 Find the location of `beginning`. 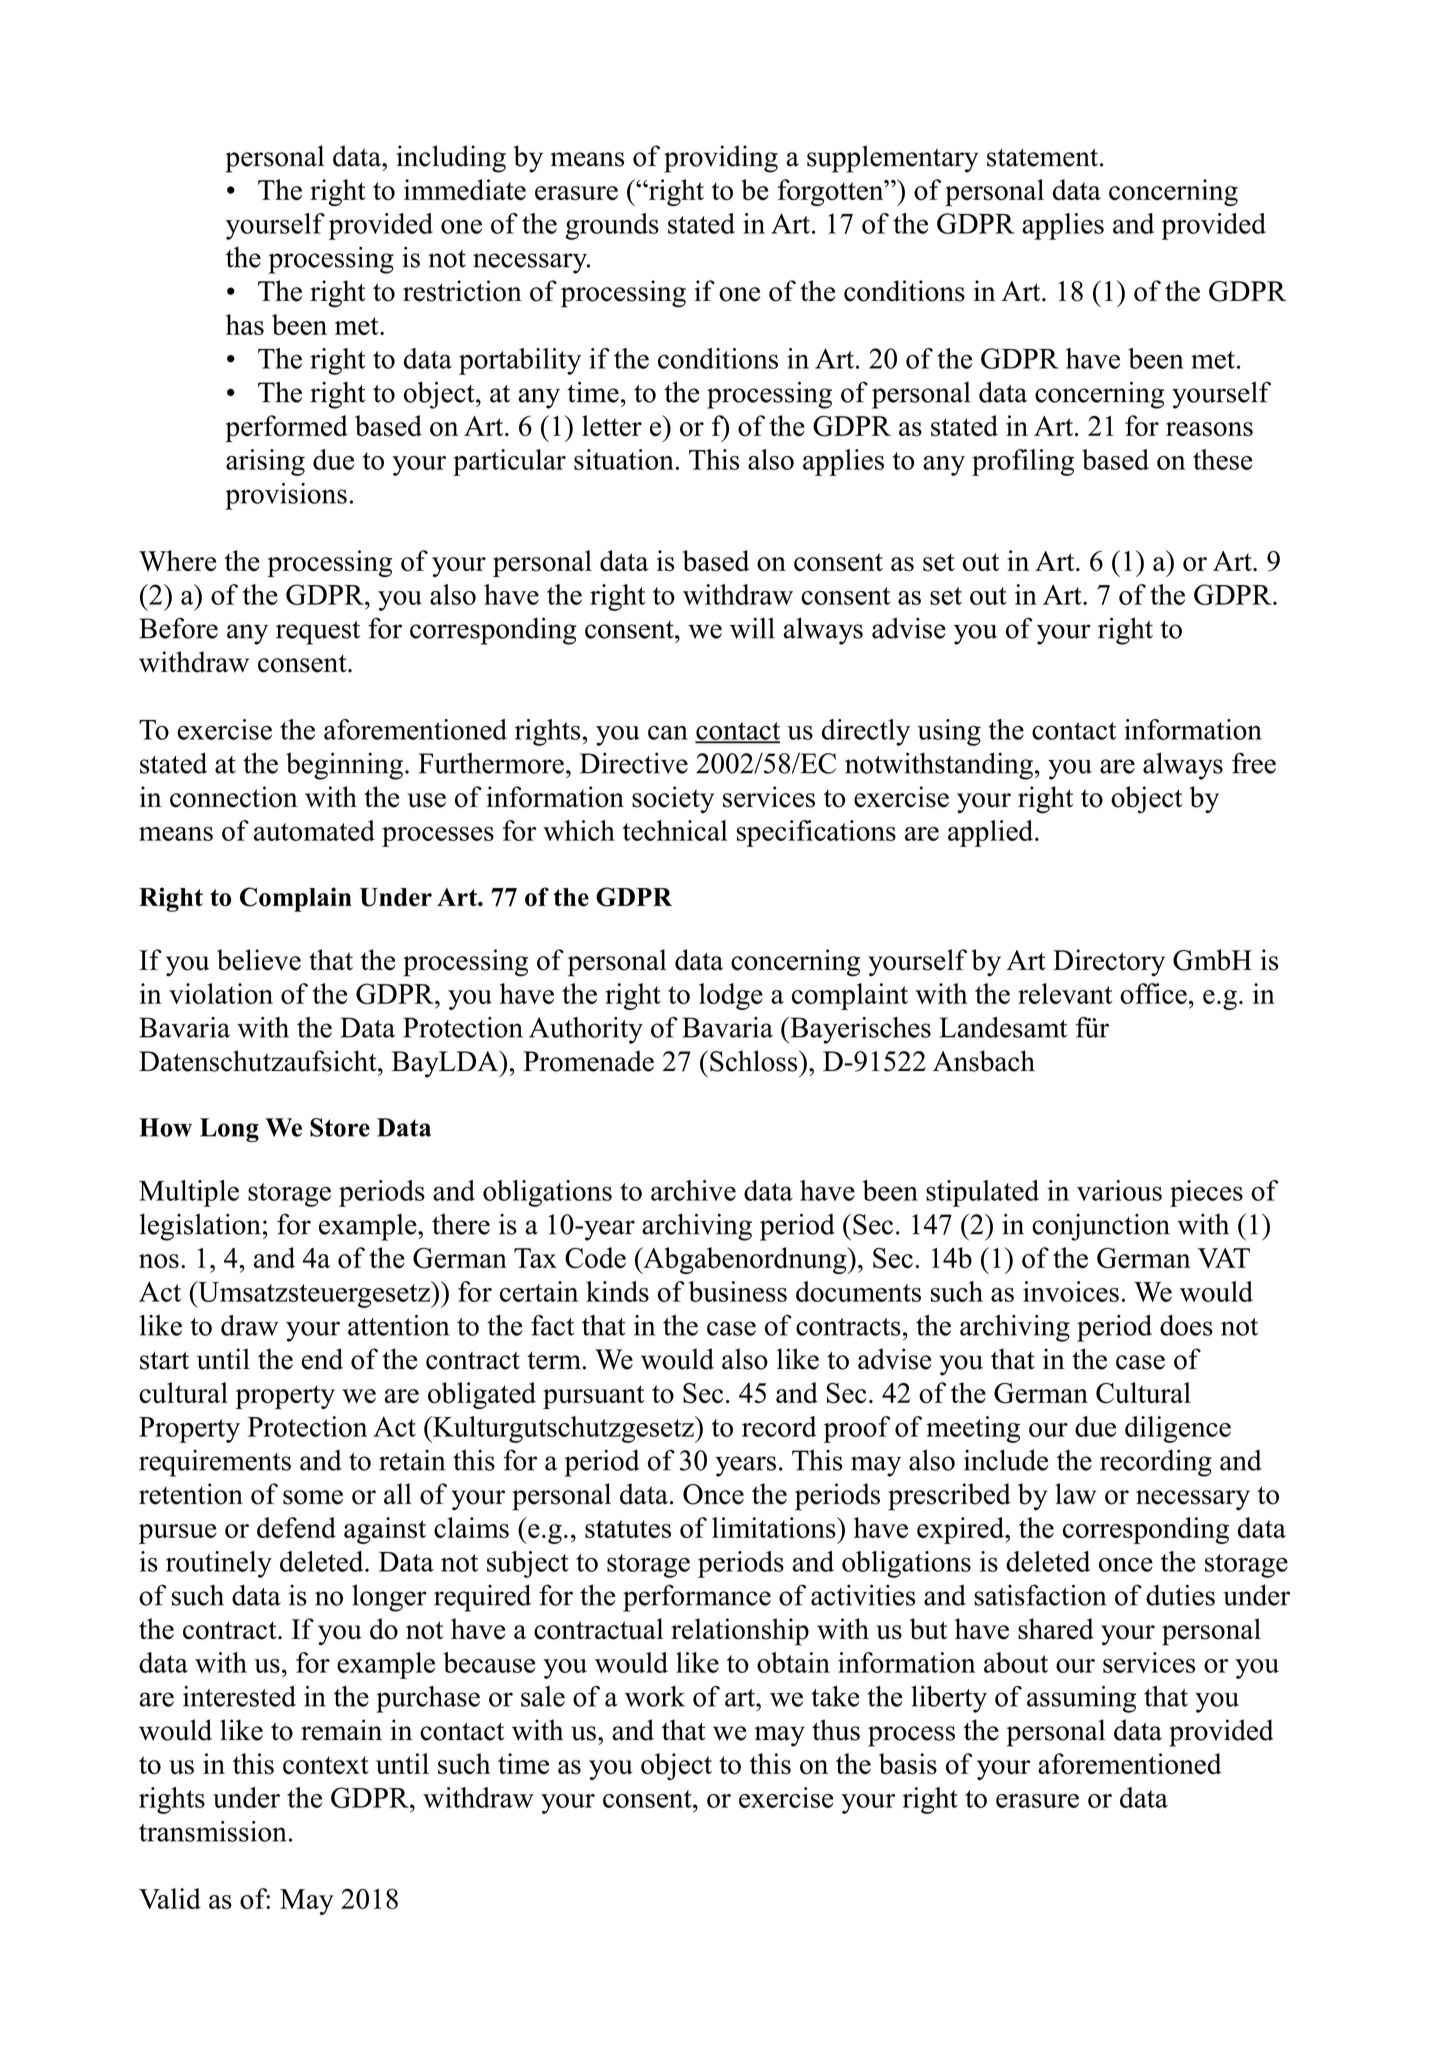

beginning is located at coordinates (344, 766).
